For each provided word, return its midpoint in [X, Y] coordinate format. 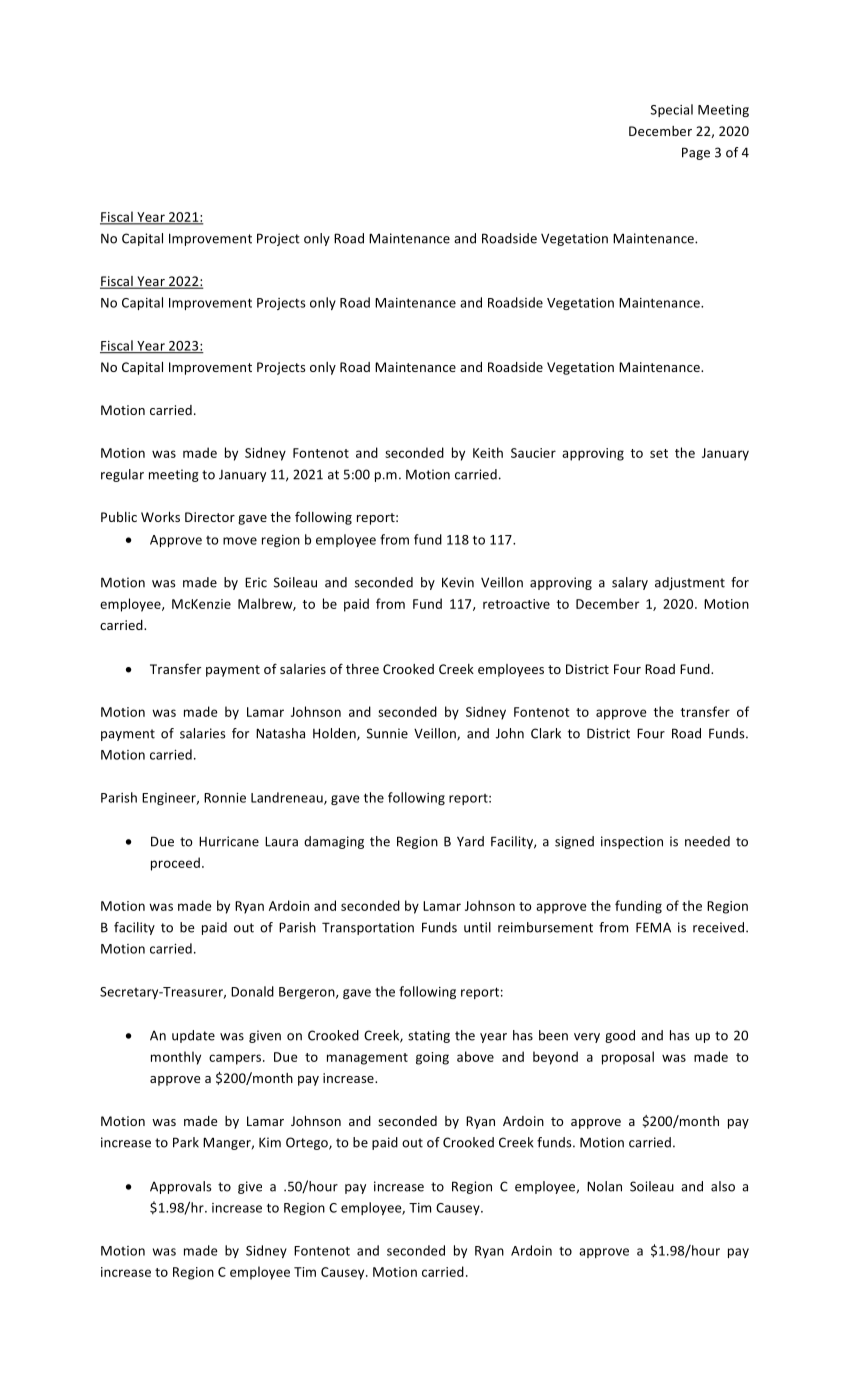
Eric [256, 582]
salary [630, 583]
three [362, 669]
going [432, 1058]
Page [696, 153]
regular [122, 475]
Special [672, 110]
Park [186, 1142]
